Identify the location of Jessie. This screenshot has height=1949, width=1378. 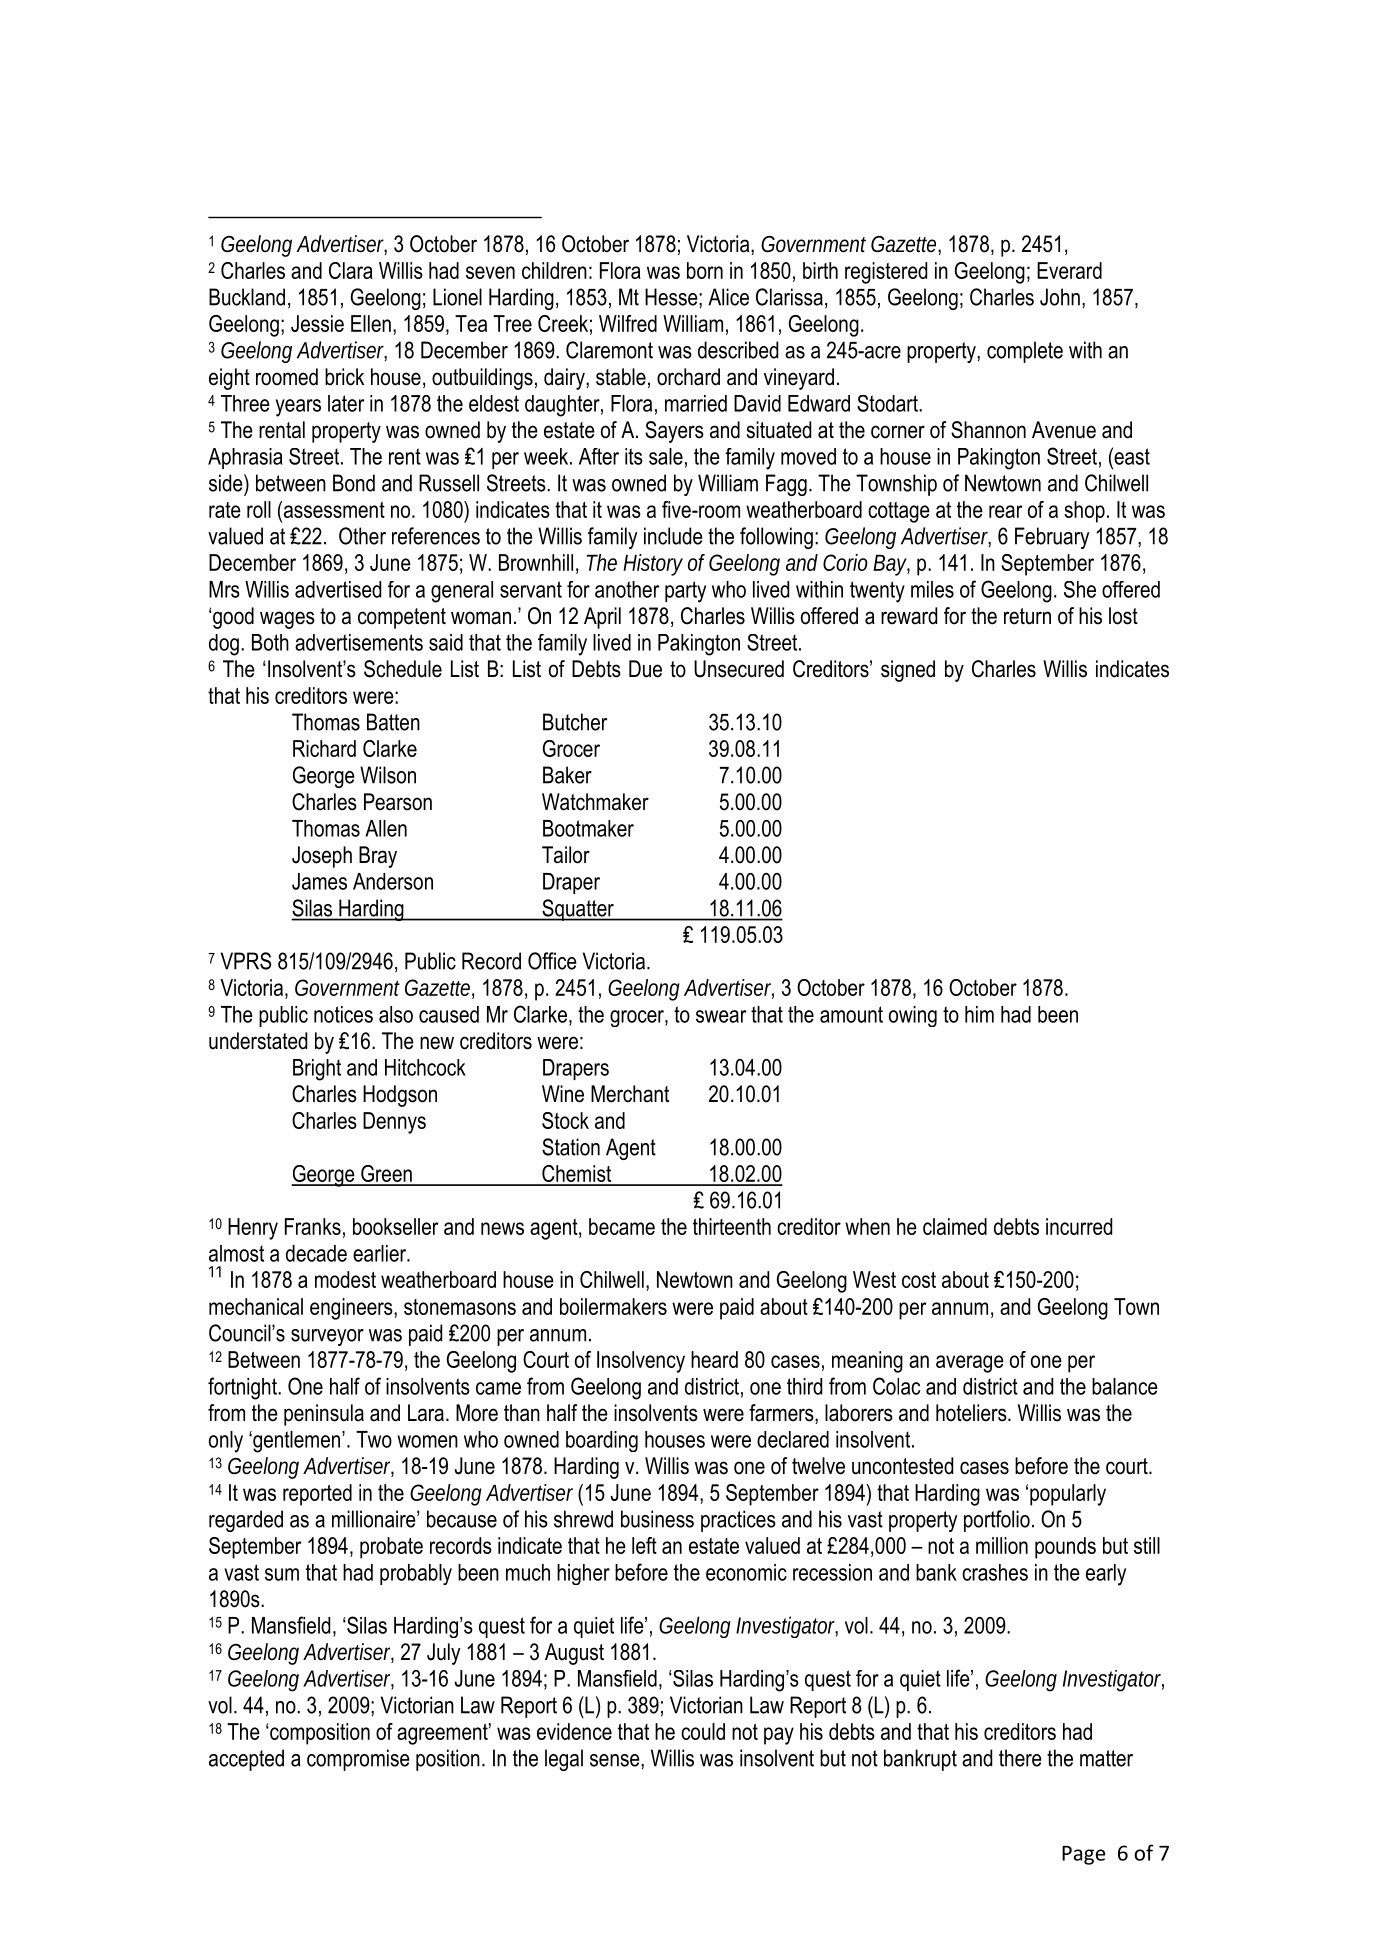
(317, 323).
